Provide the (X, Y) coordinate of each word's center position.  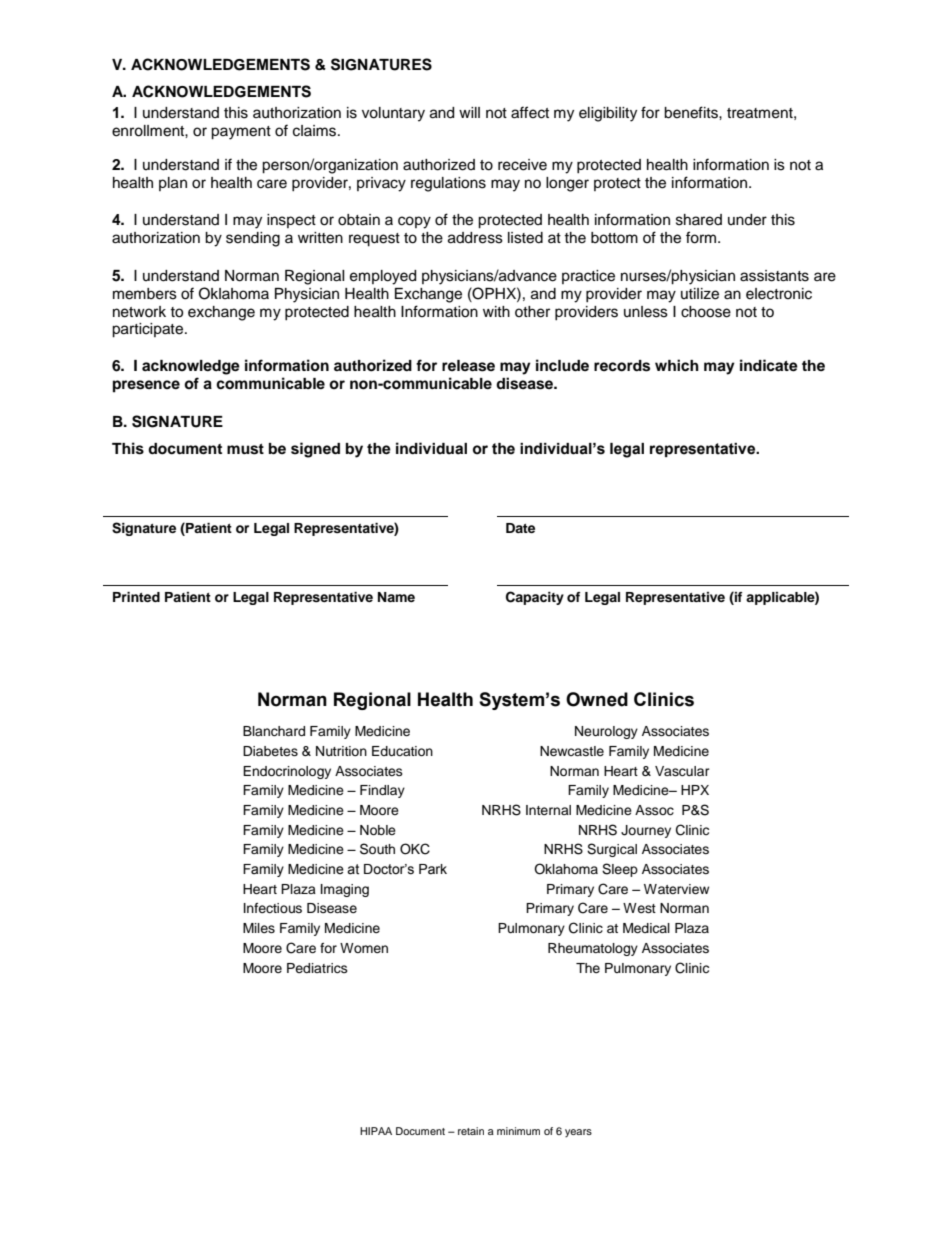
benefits (692, 112)
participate (149, 330)
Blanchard (274, 731)
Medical (646, 928)
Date (520, 528)
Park (433, 869)
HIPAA (376, 1131)
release (468, 366)
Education (402, 751)
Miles (259, 928)
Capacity (535, 598)
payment (241, 133)
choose (706, 312)
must (245, 449)
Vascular (682, 771)
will (469, 112)
